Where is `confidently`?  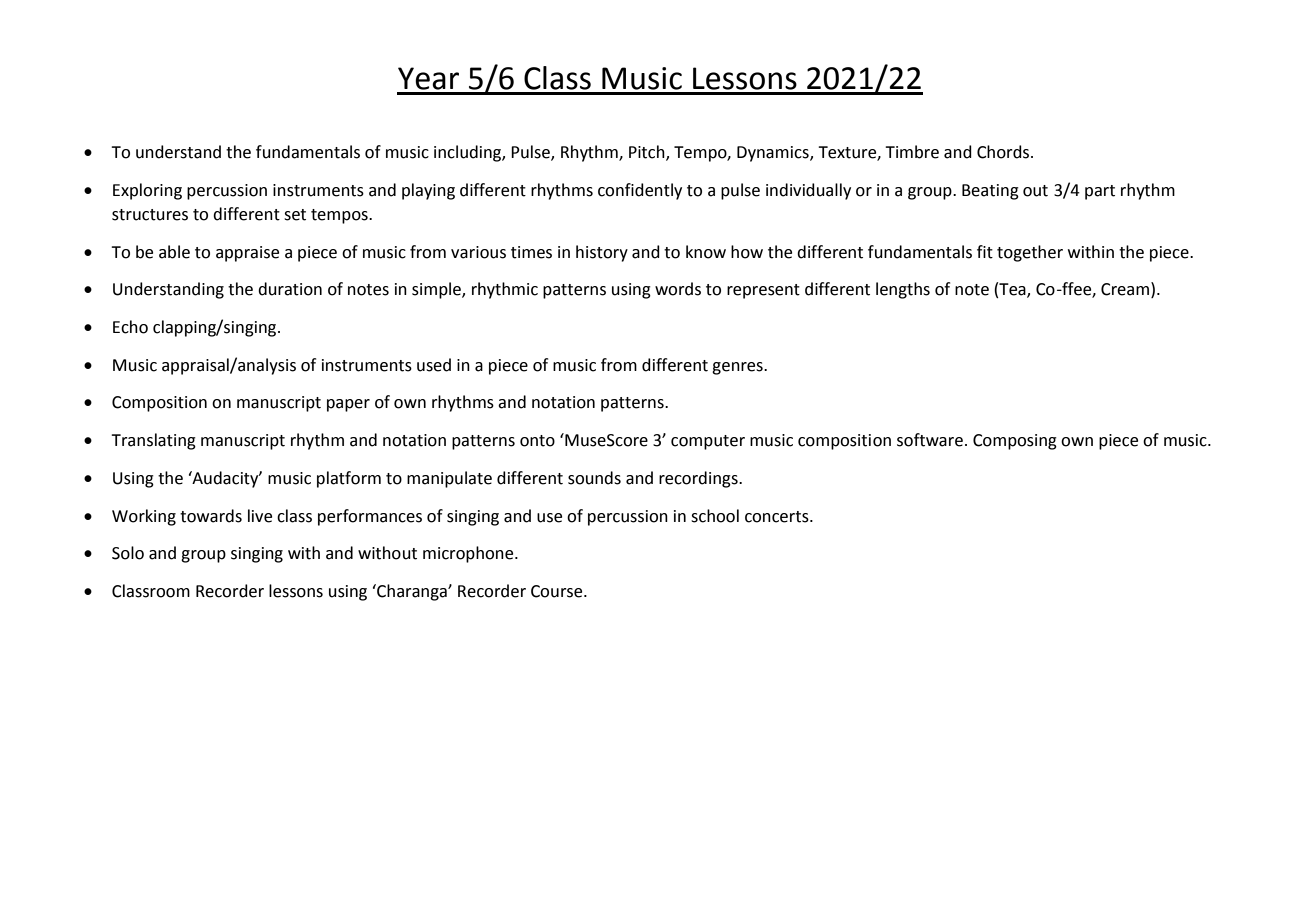
confidently is located at coordinates (640, 191).
